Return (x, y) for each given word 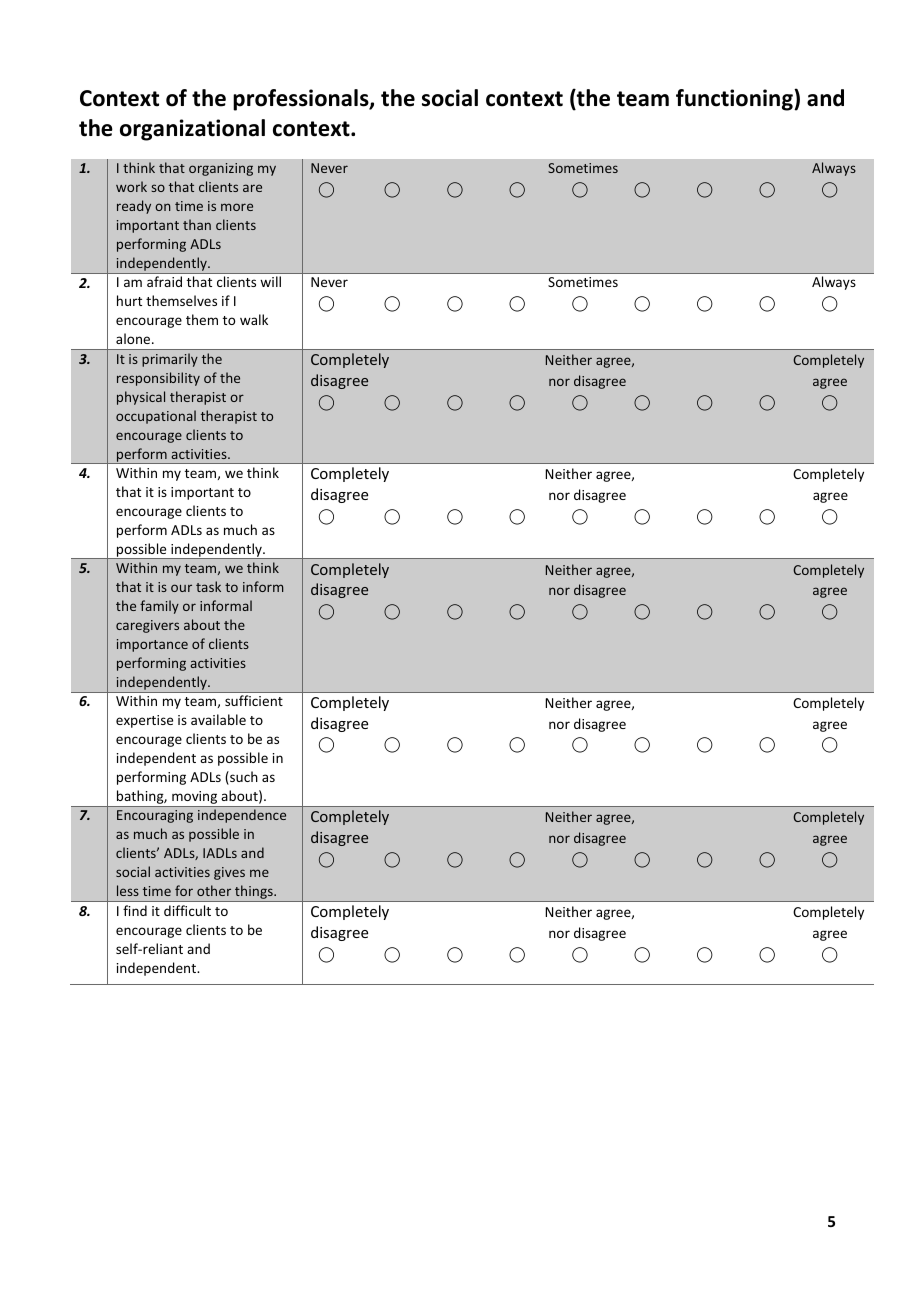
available (218, 719)
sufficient (254, 700)
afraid (164, 281)
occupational (156, 417)
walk (254, 319)
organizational (192, 130)
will (270, 281)
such (243, 778)
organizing (221, 169)
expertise (144, 721)
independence (242, 816)
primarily (170, 360)
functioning (735, 100)
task (208, 586)
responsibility (158, 379)
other (214, 890)
